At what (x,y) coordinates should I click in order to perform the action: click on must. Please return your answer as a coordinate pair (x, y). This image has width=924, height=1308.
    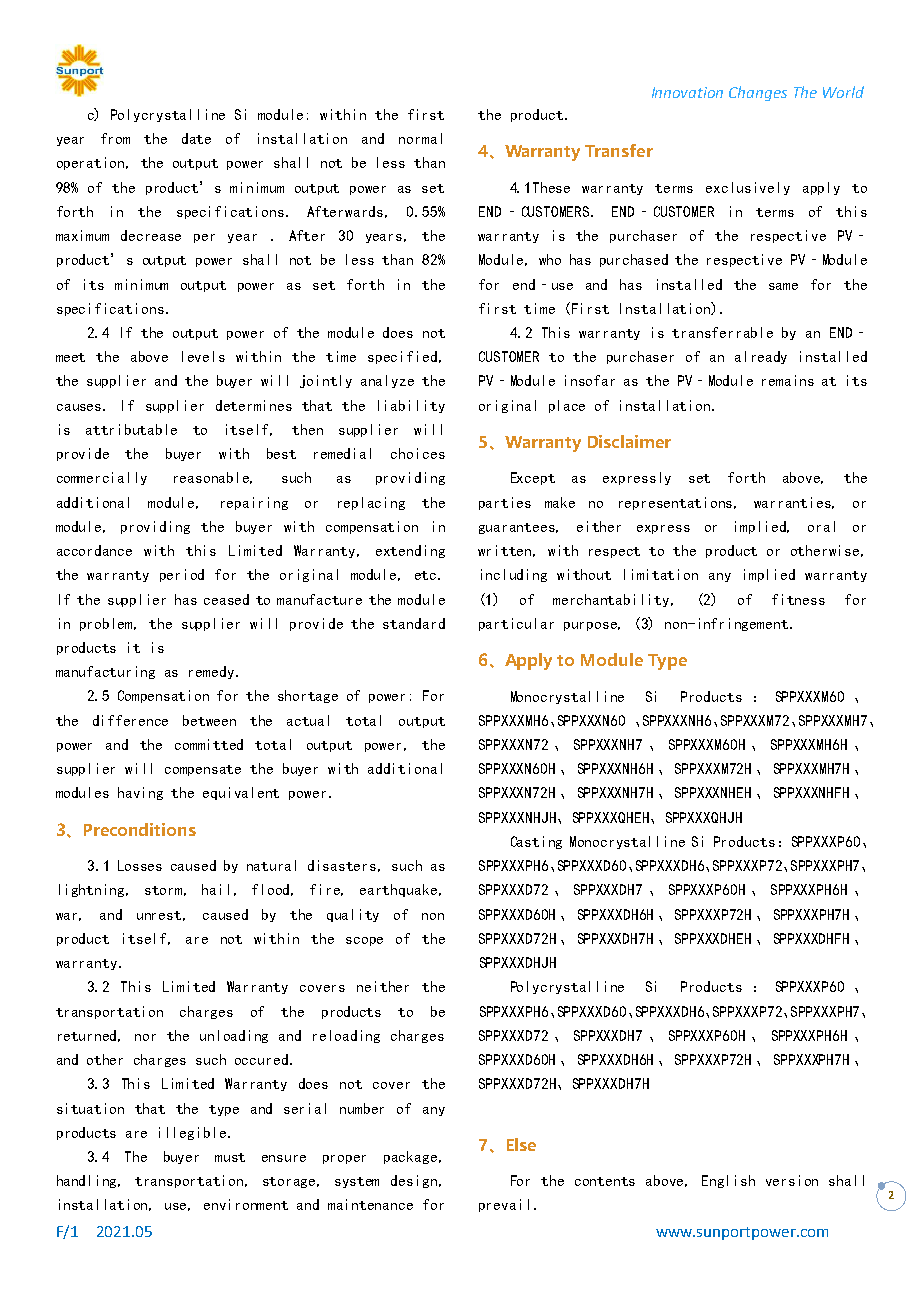
    Looking at the image, I should click on (230, 1157).
